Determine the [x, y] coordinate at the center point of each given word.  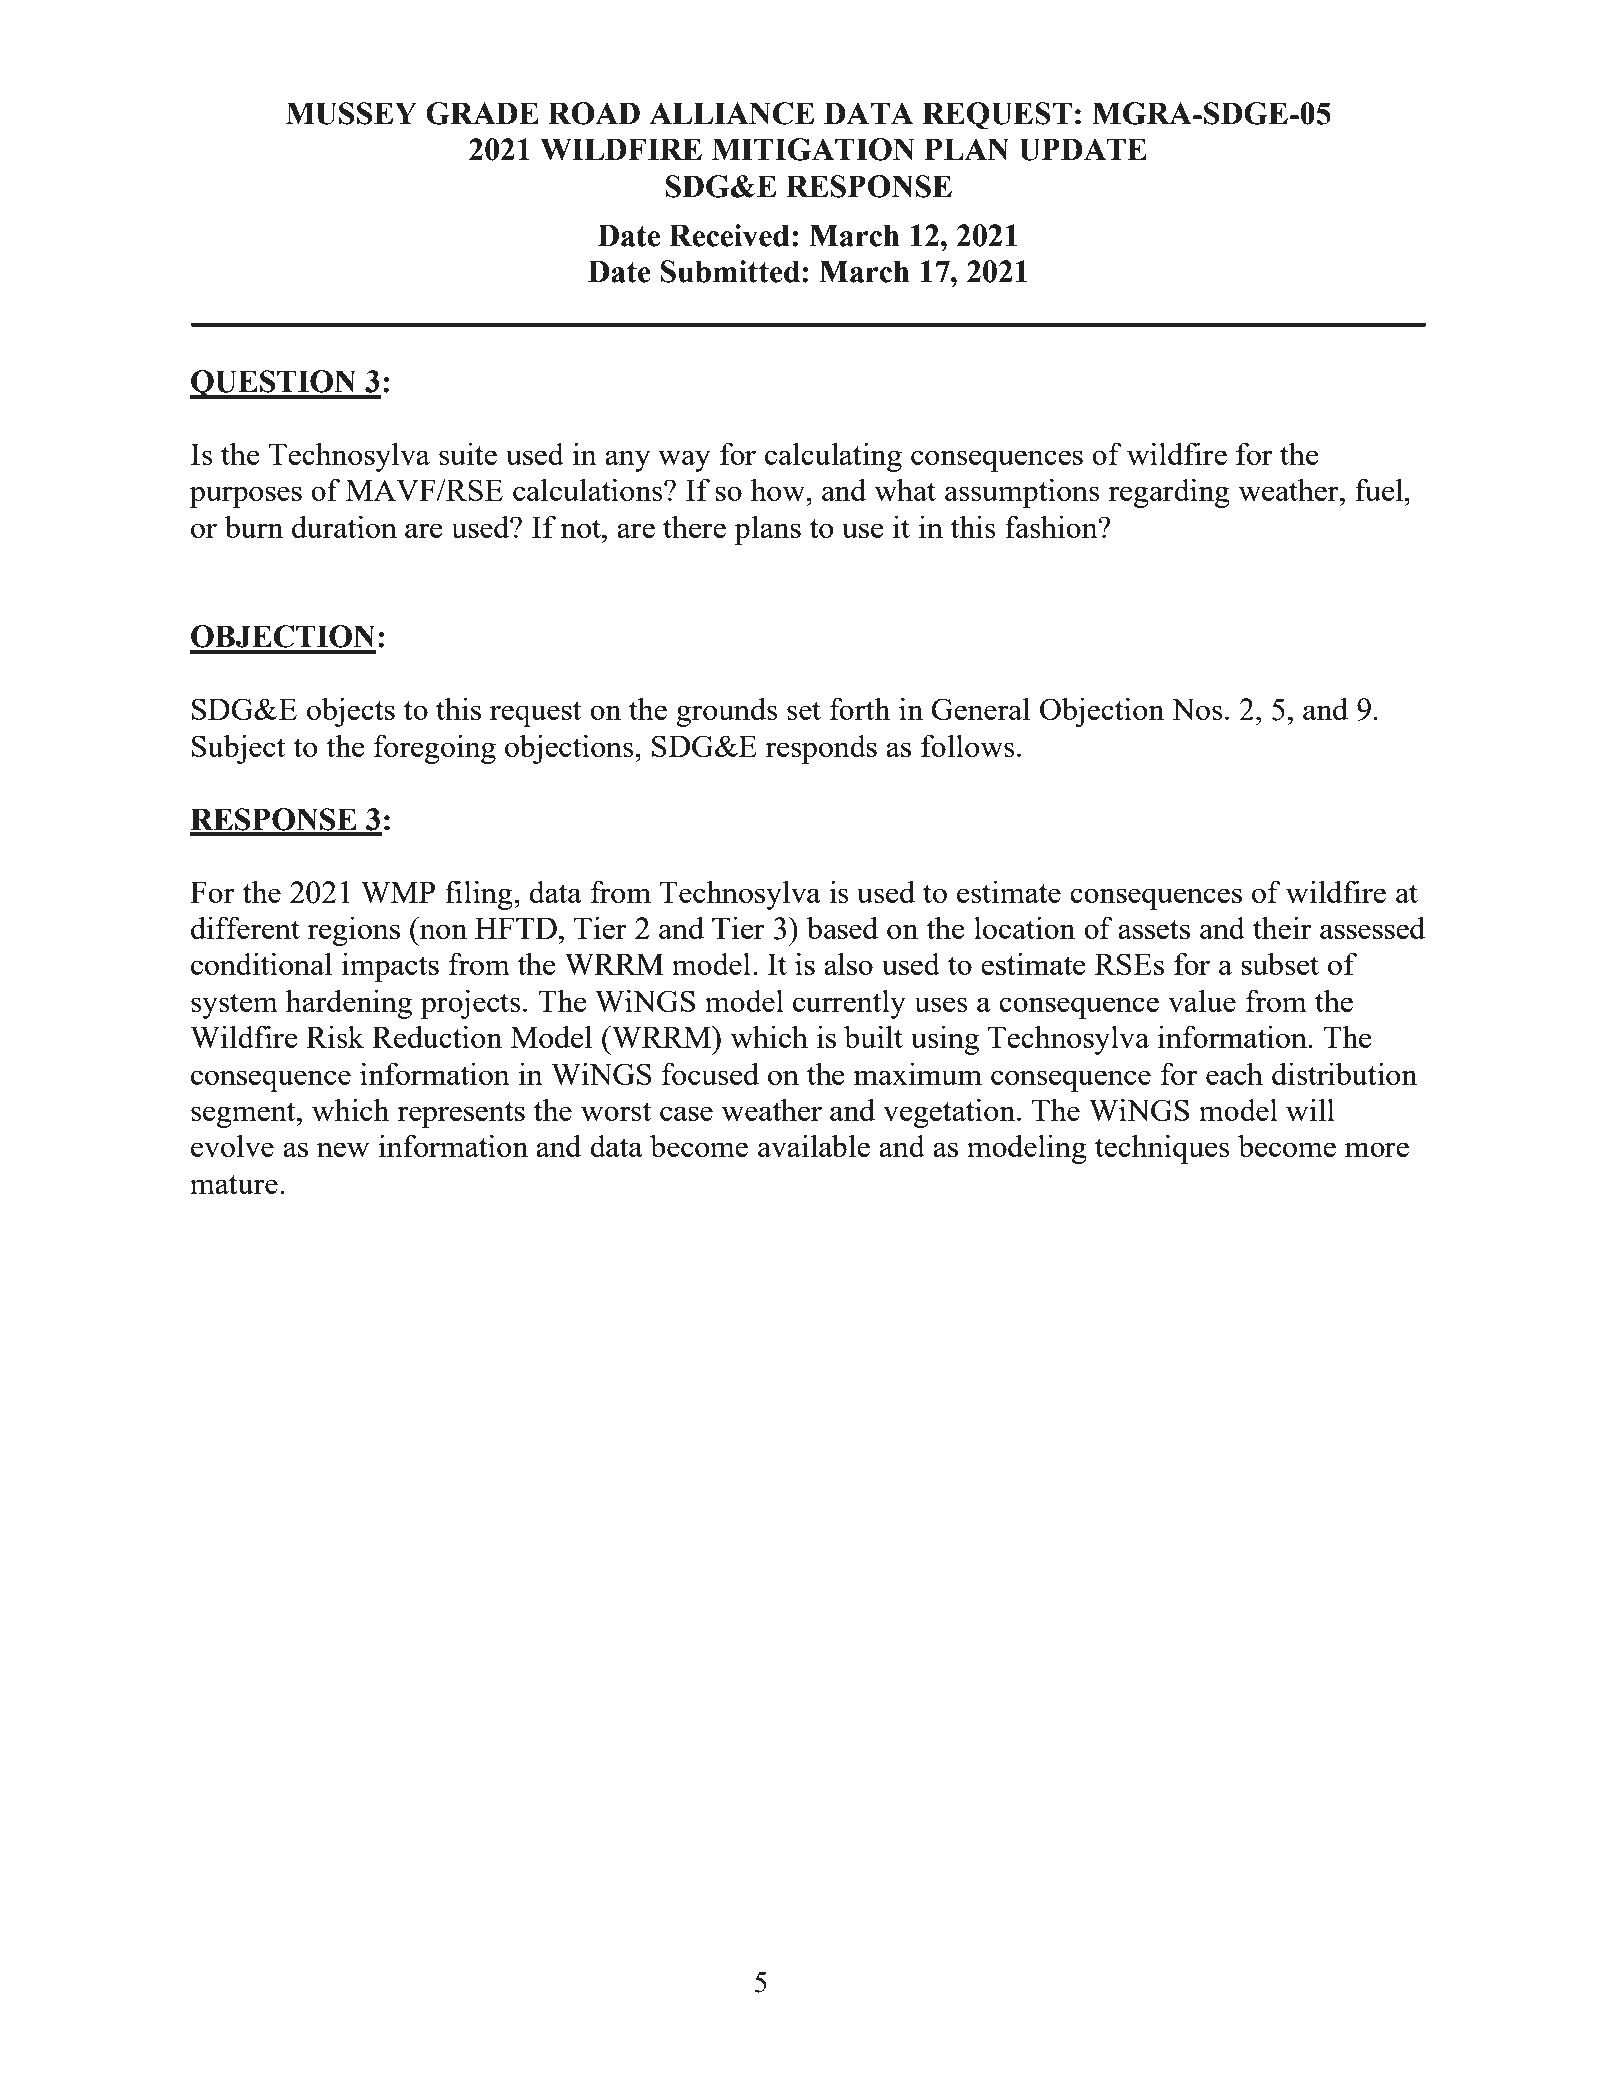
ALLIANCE [731, 113]
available [814, 1145]
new [343, 1149]
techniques [1162, 1149]
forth [860, 708]
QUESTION [274, 384]
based [842, 927]
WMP [398, 892]
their [1282, 927]
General [980, 708]
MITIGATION [813, 149]
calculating [833, 457]
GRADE [482, 113]
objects [351, 712]
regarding [1169, 493]
